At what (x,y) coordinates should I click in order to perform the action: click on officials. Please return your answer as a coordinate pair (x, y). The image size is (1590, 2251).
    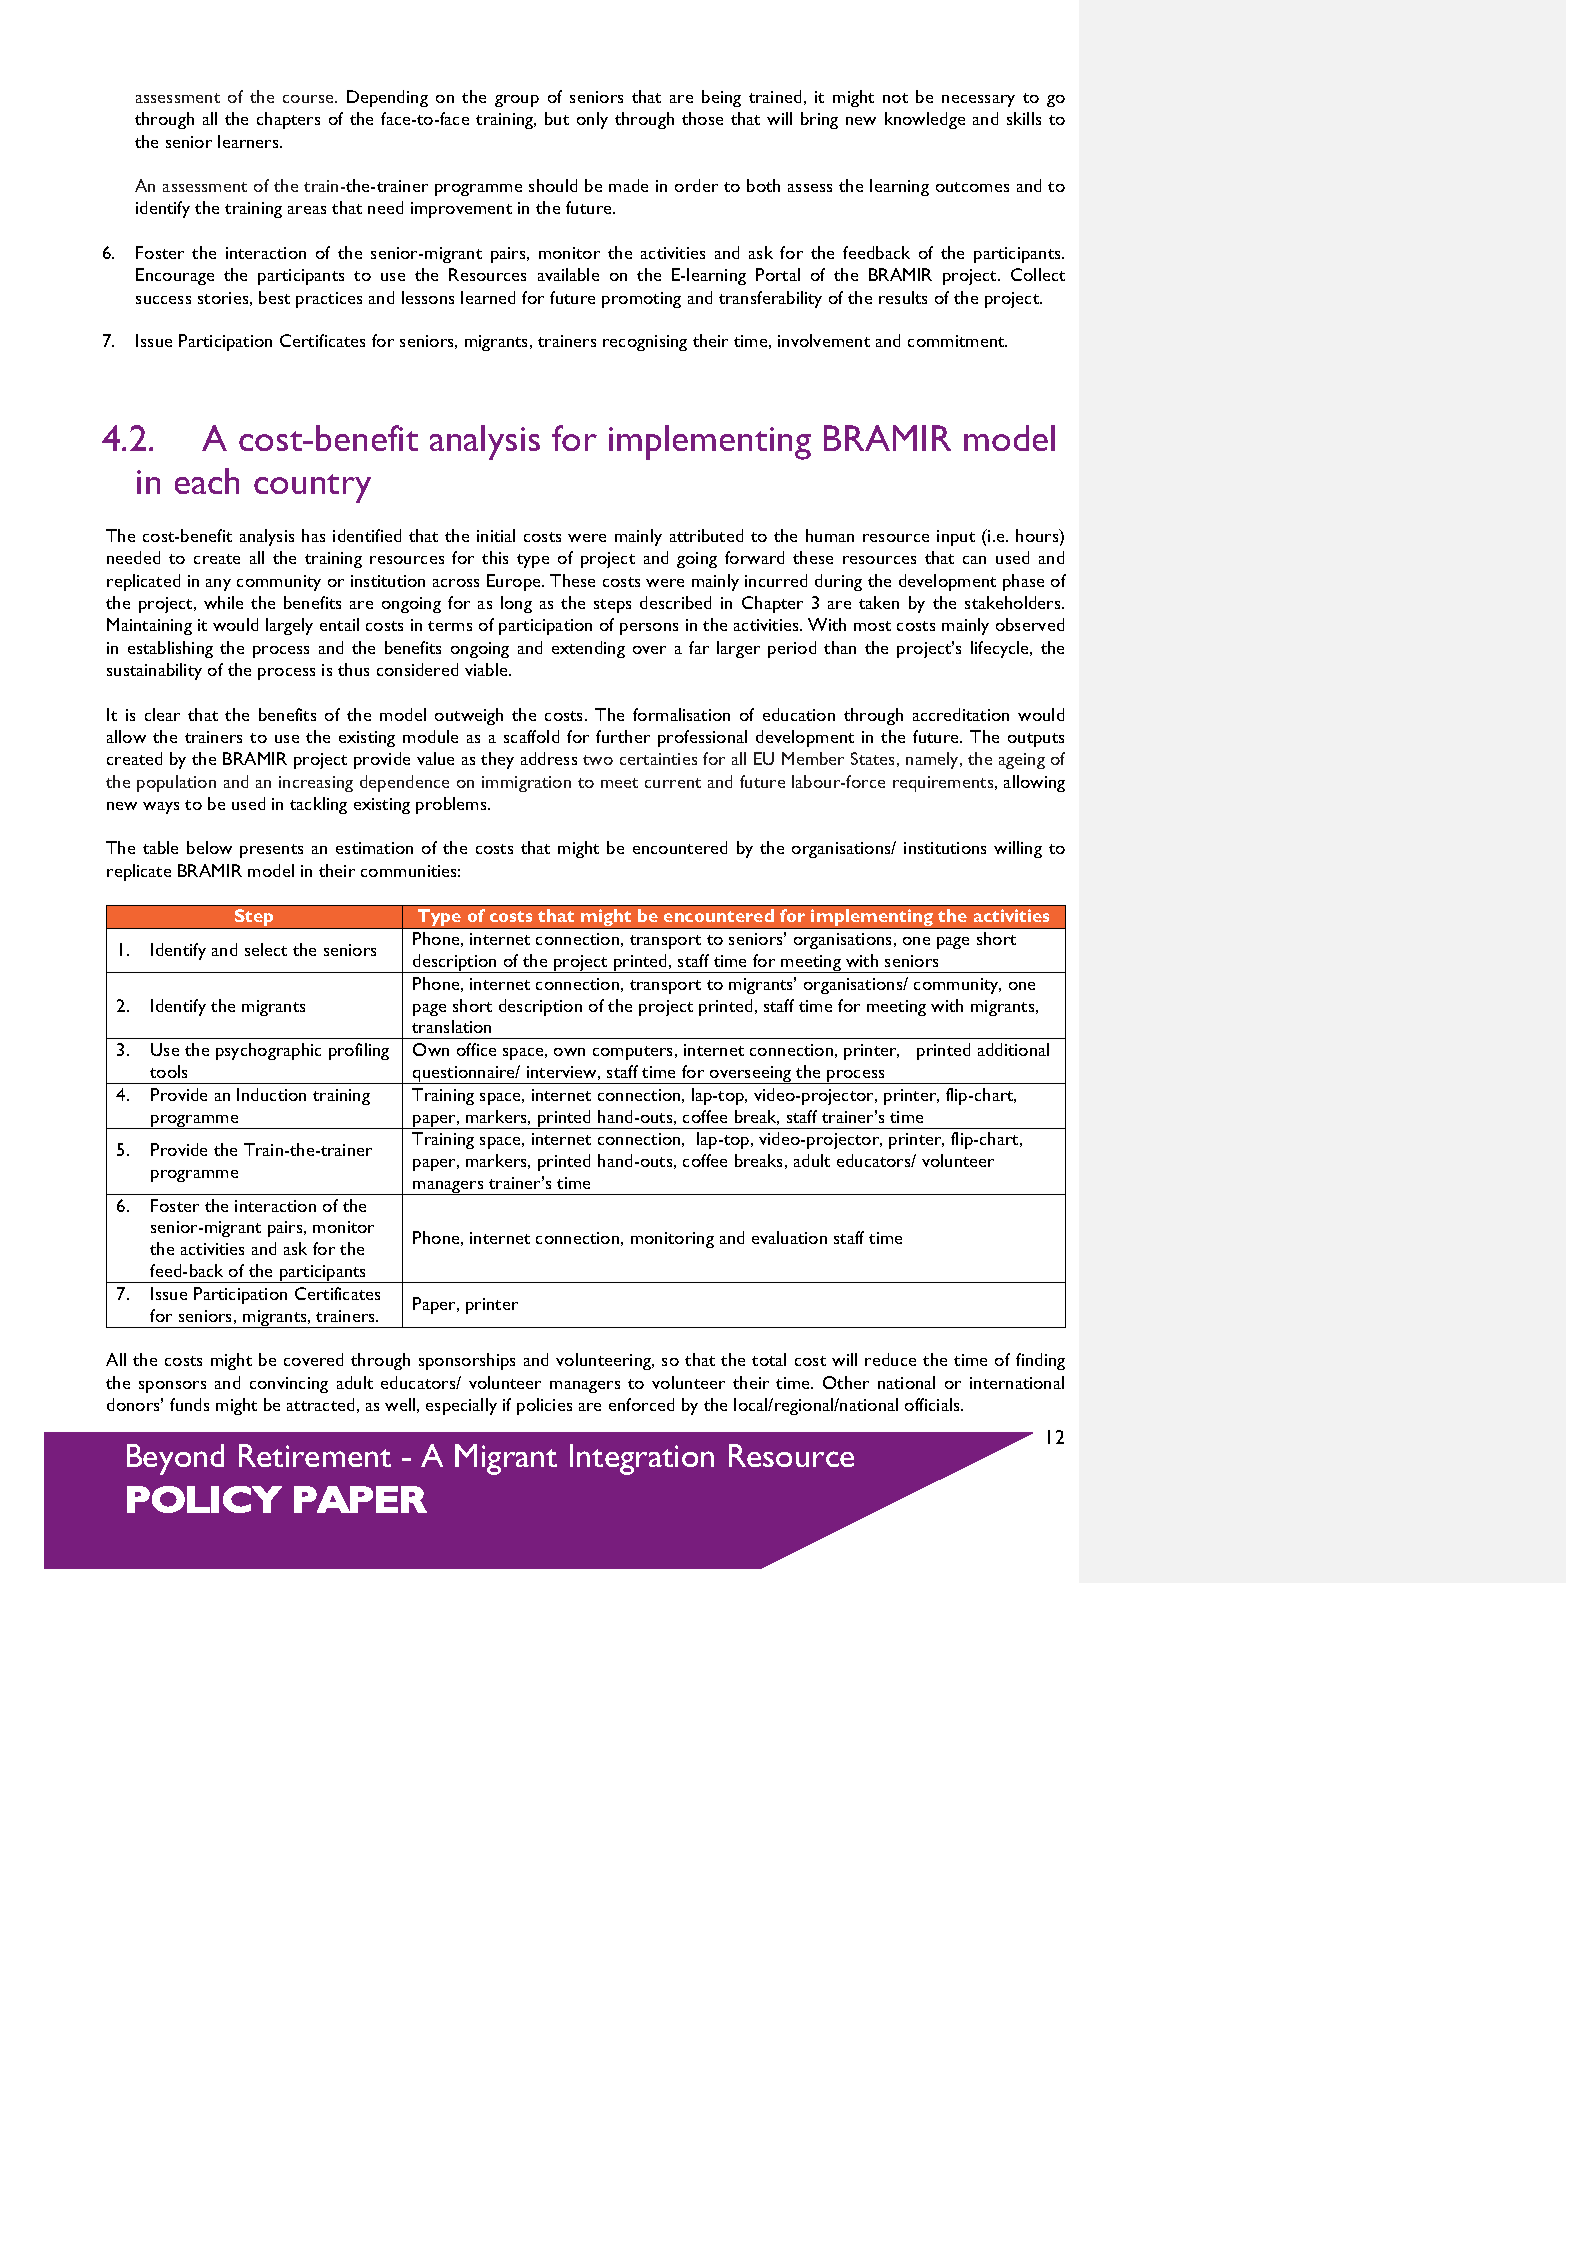
    Looking at the image, I should click on (933, 1404).
